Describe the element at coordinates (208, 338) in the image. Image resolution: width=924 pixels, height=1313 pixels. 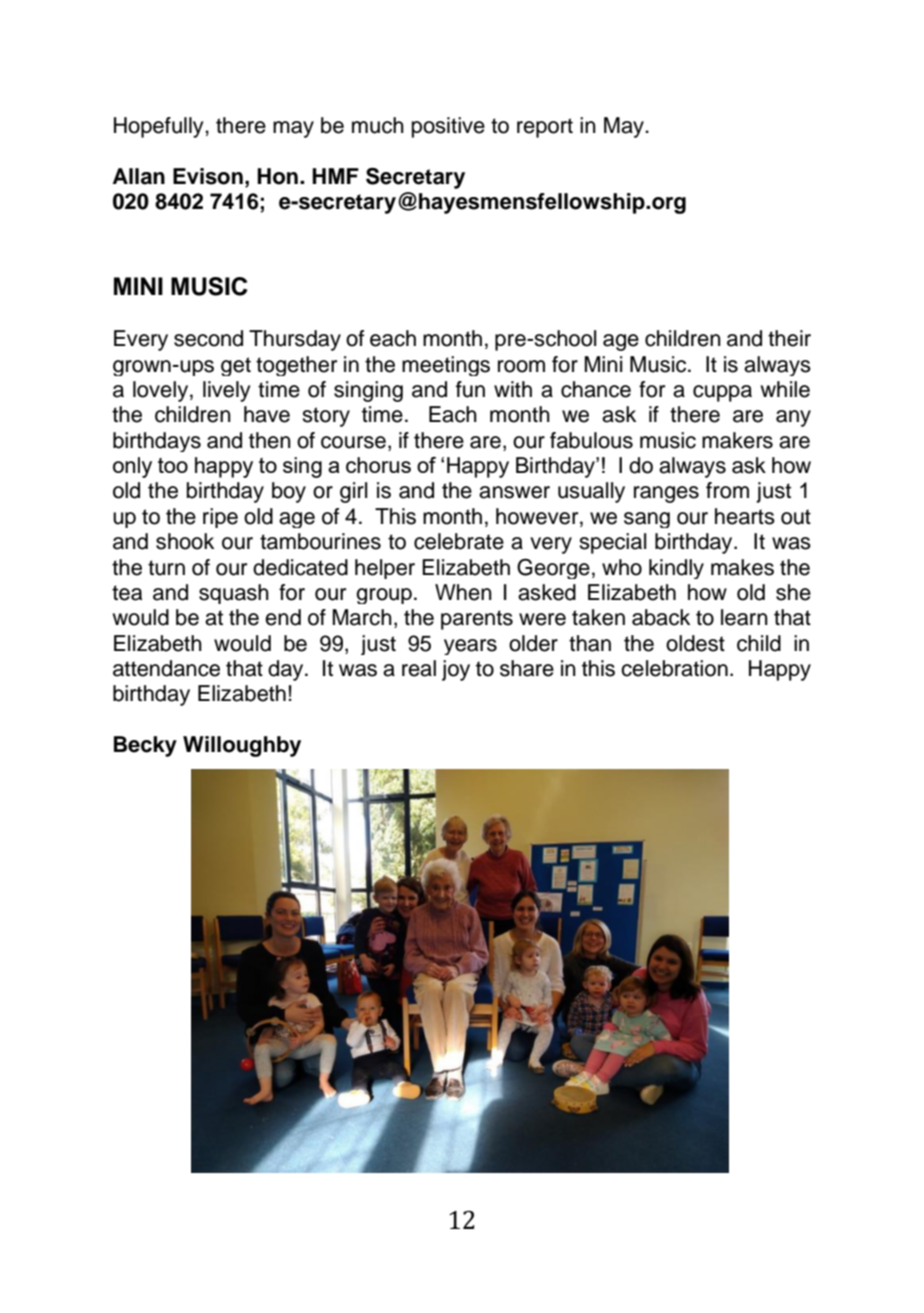
I see `second` at that location.
